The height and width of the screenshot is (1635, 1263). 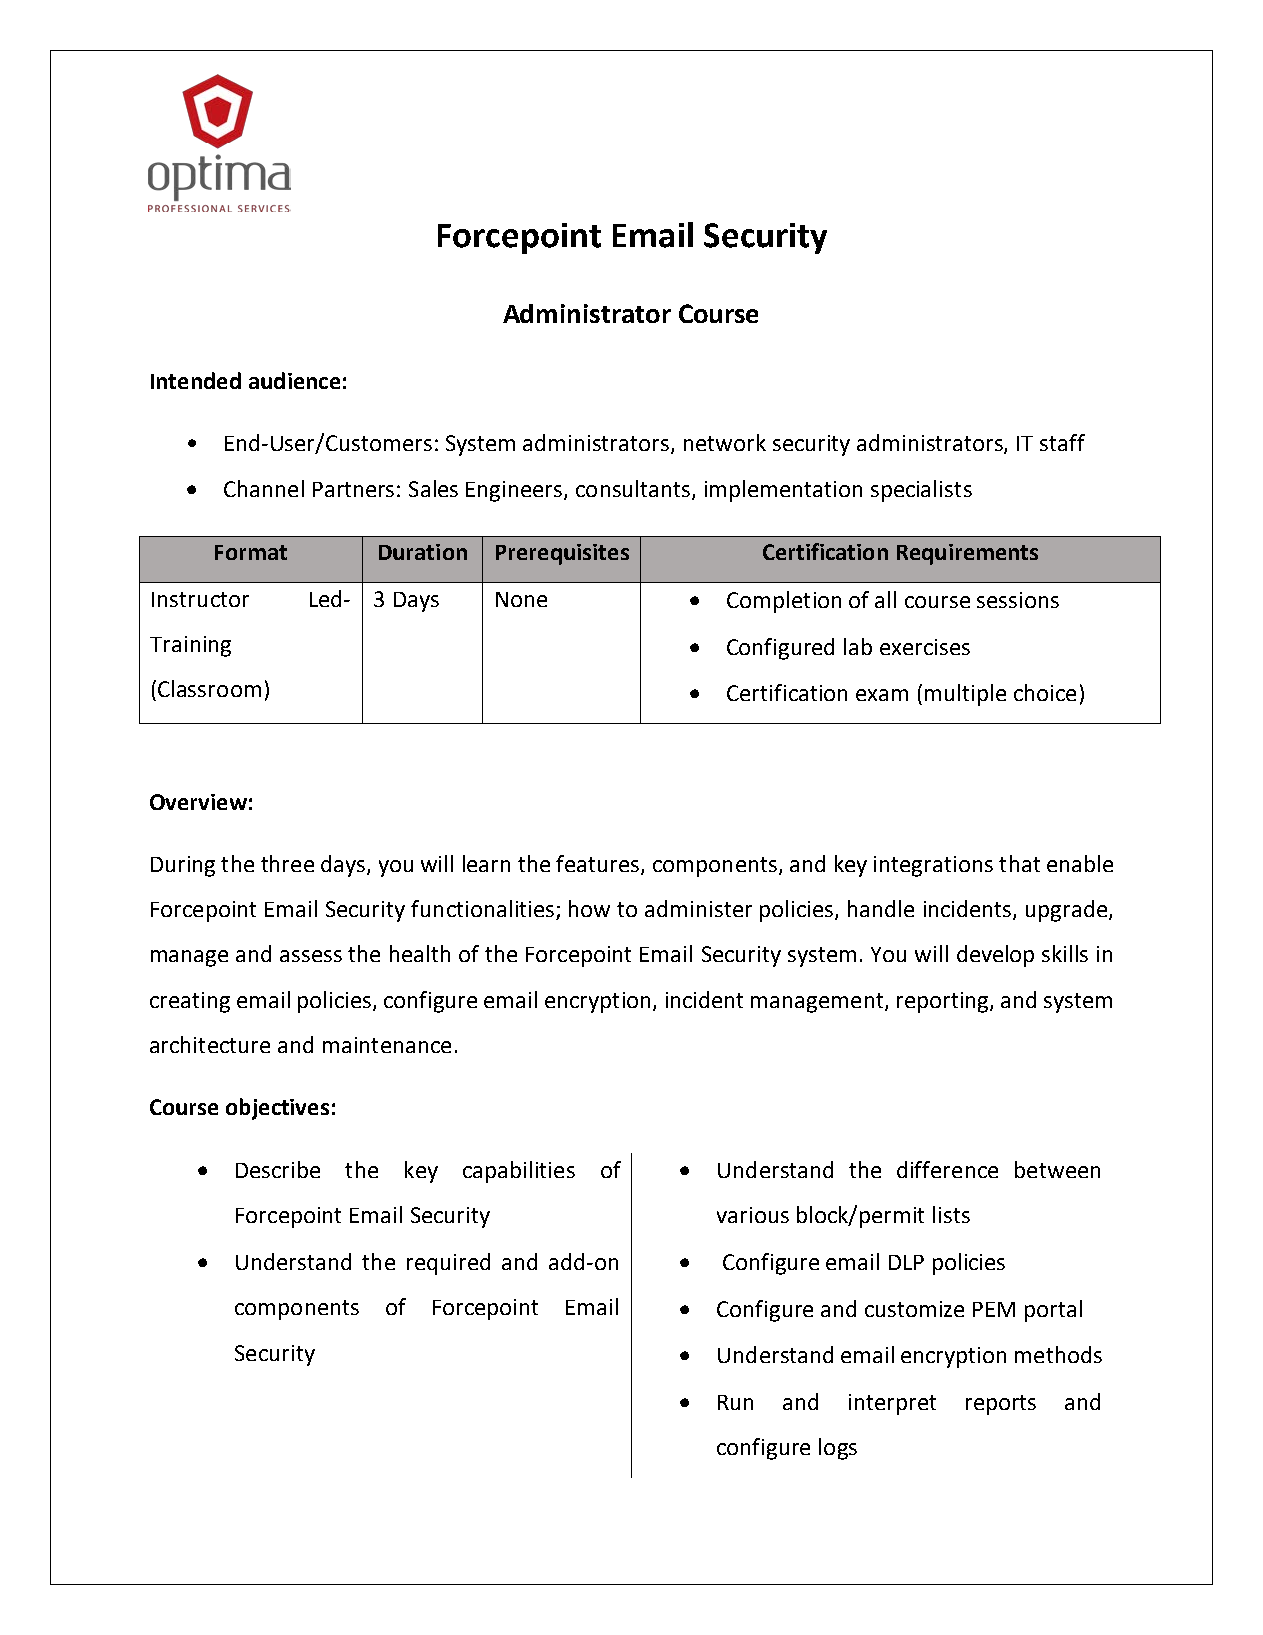 I want to click on develop, so click(x=995, y=956).
